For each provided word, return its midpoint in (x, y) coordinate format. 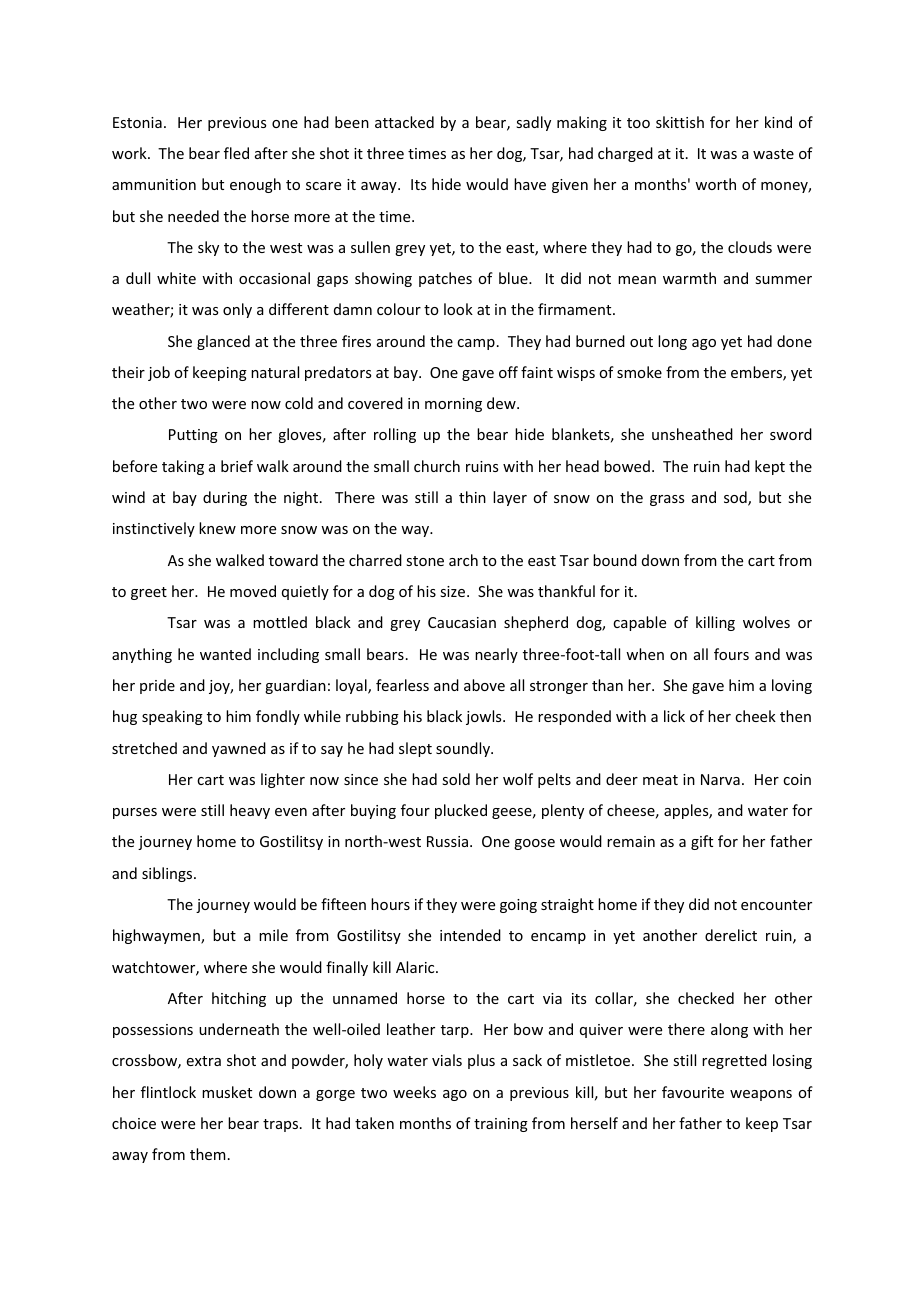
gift (702, 842)
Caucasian (462, 622)
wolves (766, 622)
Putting (193, 436)
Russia (447, 841)
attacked (404, 122)
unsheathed (692, 434)
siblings (168, 874)
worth (715, 184)
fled (236, 153)
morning (453, 405)
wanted (225, 654)
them (208, 1154)
